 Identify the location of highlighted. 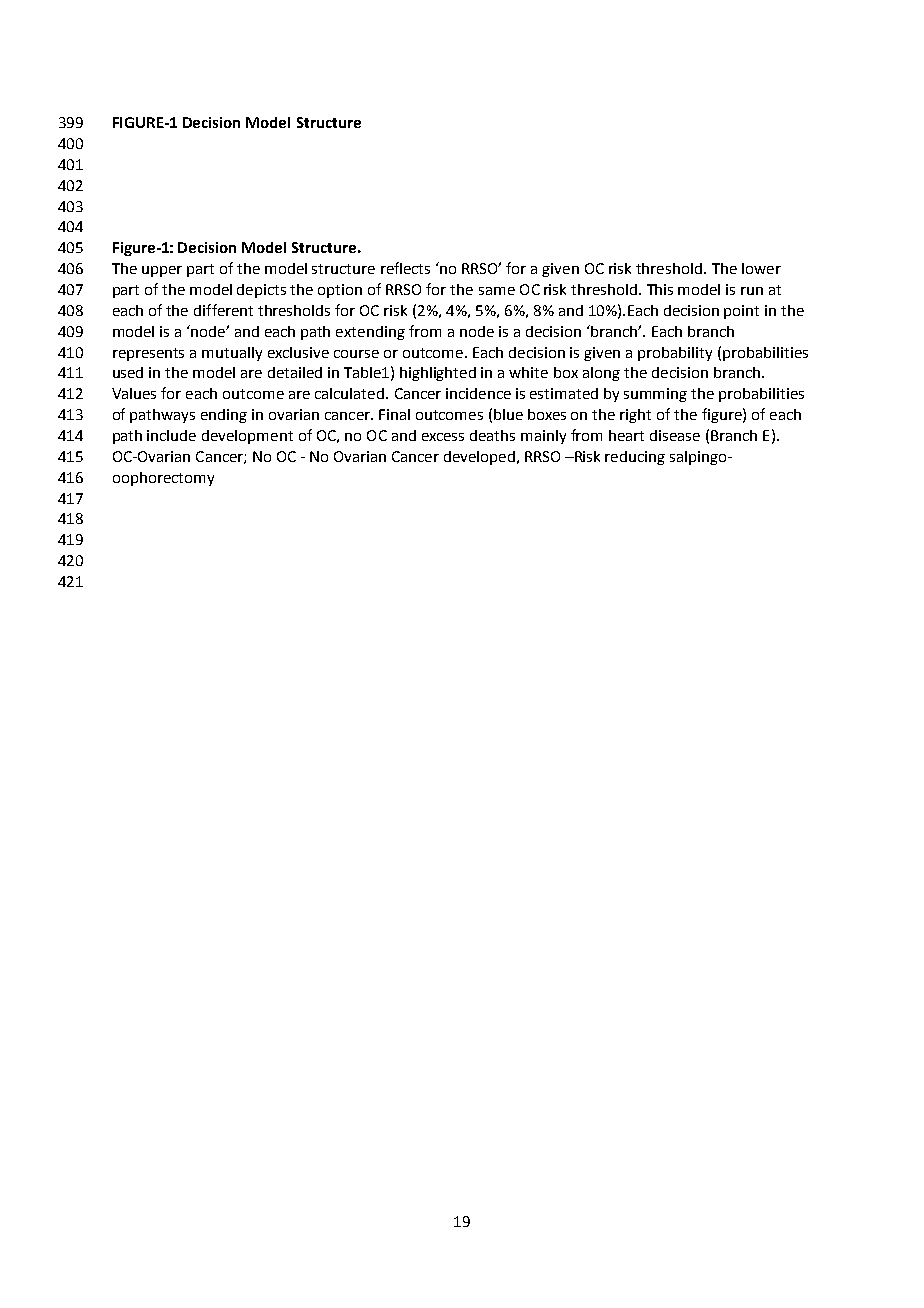
(438, 374).
